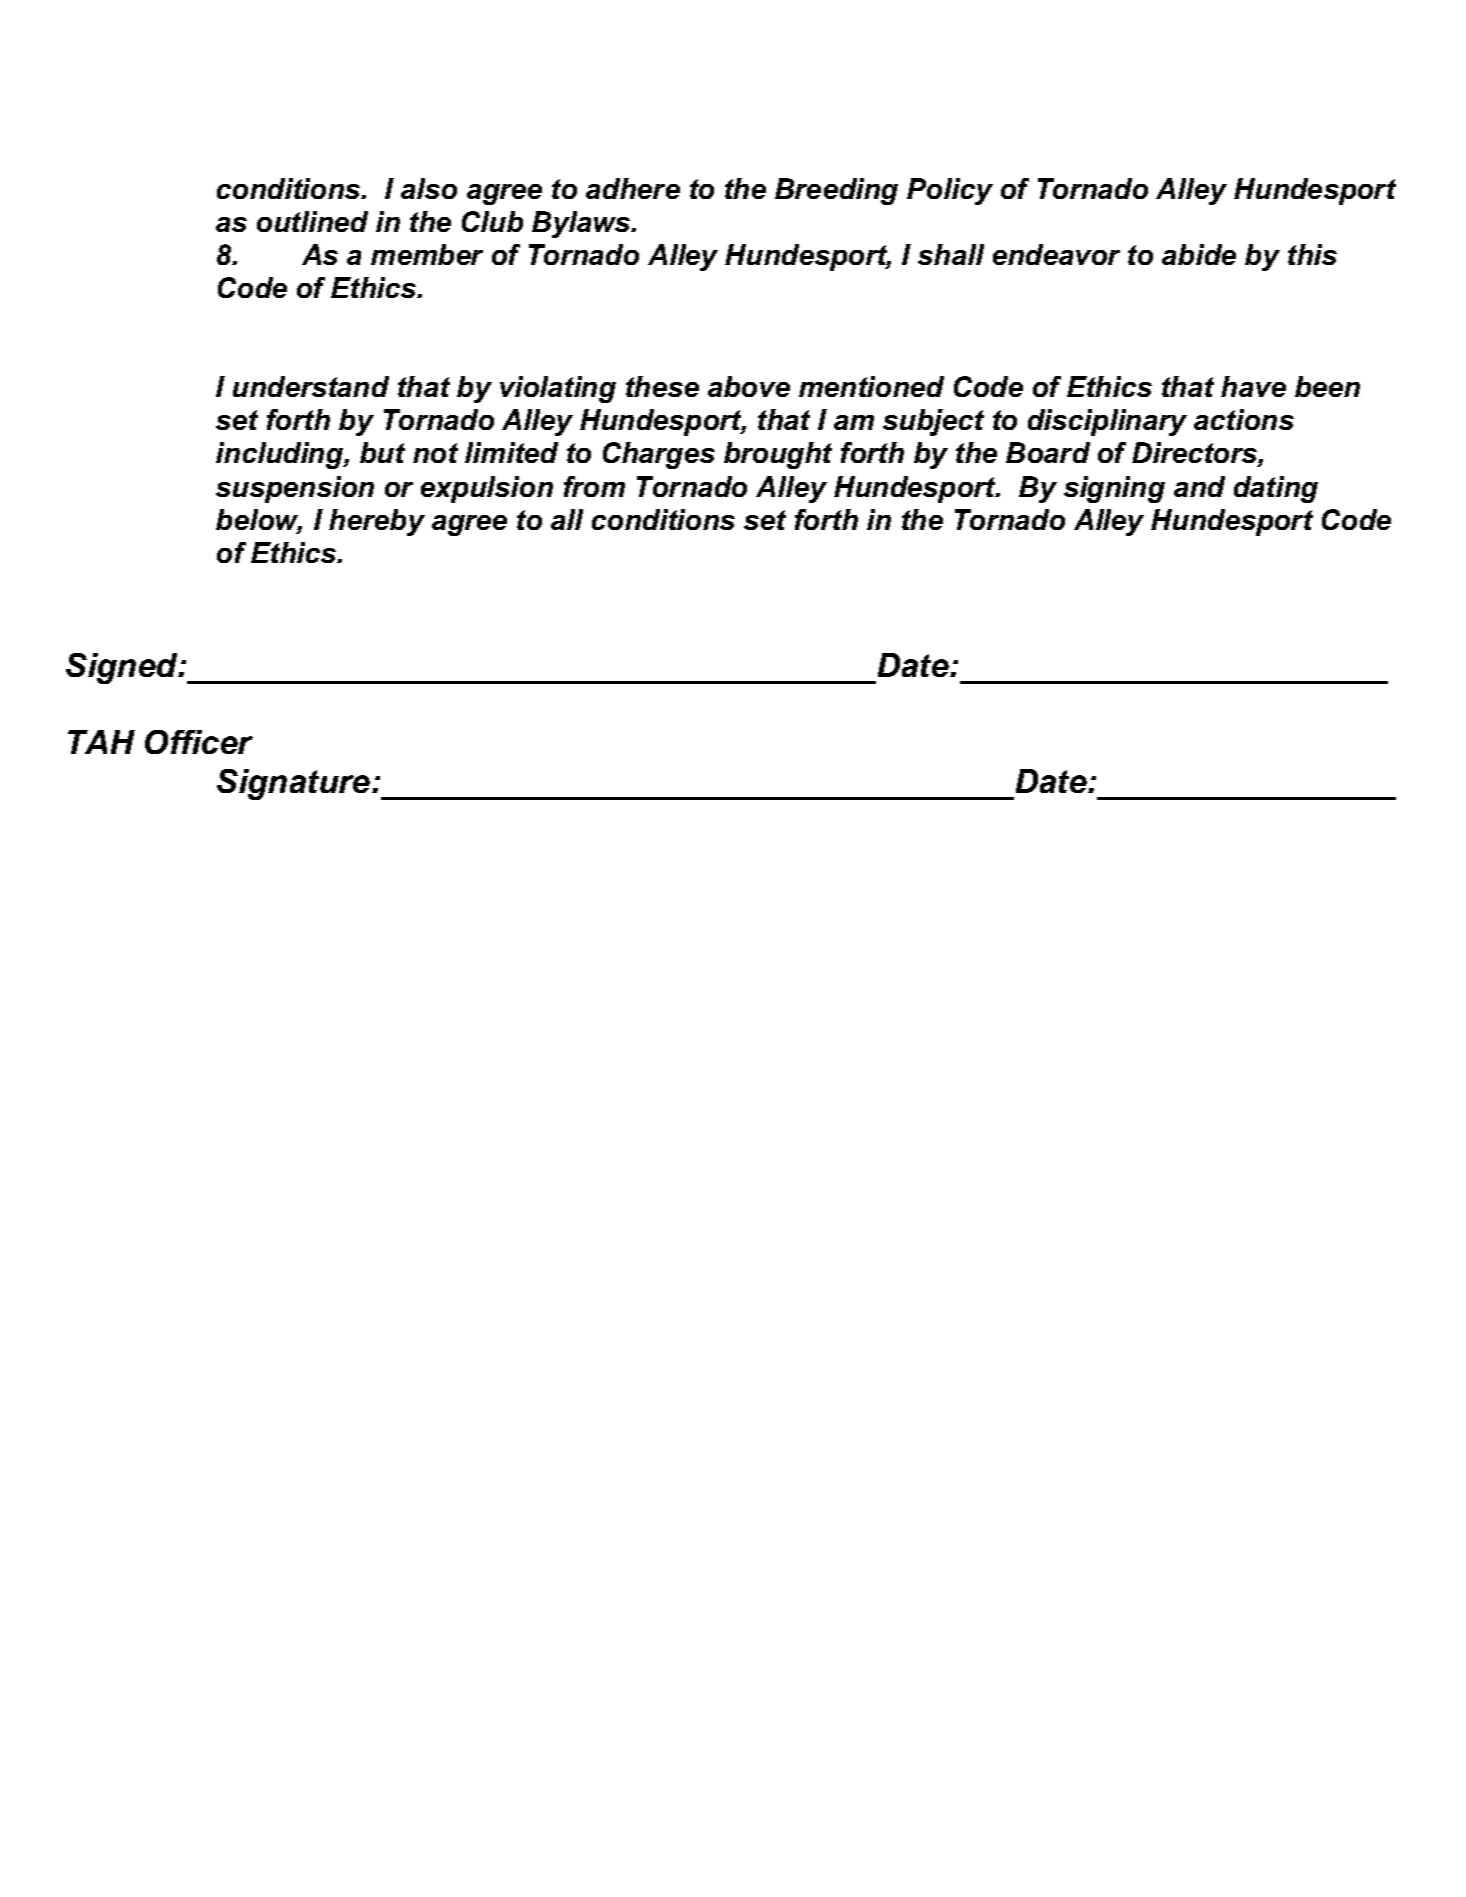  I want to click on TAH, so click(101, 742).
